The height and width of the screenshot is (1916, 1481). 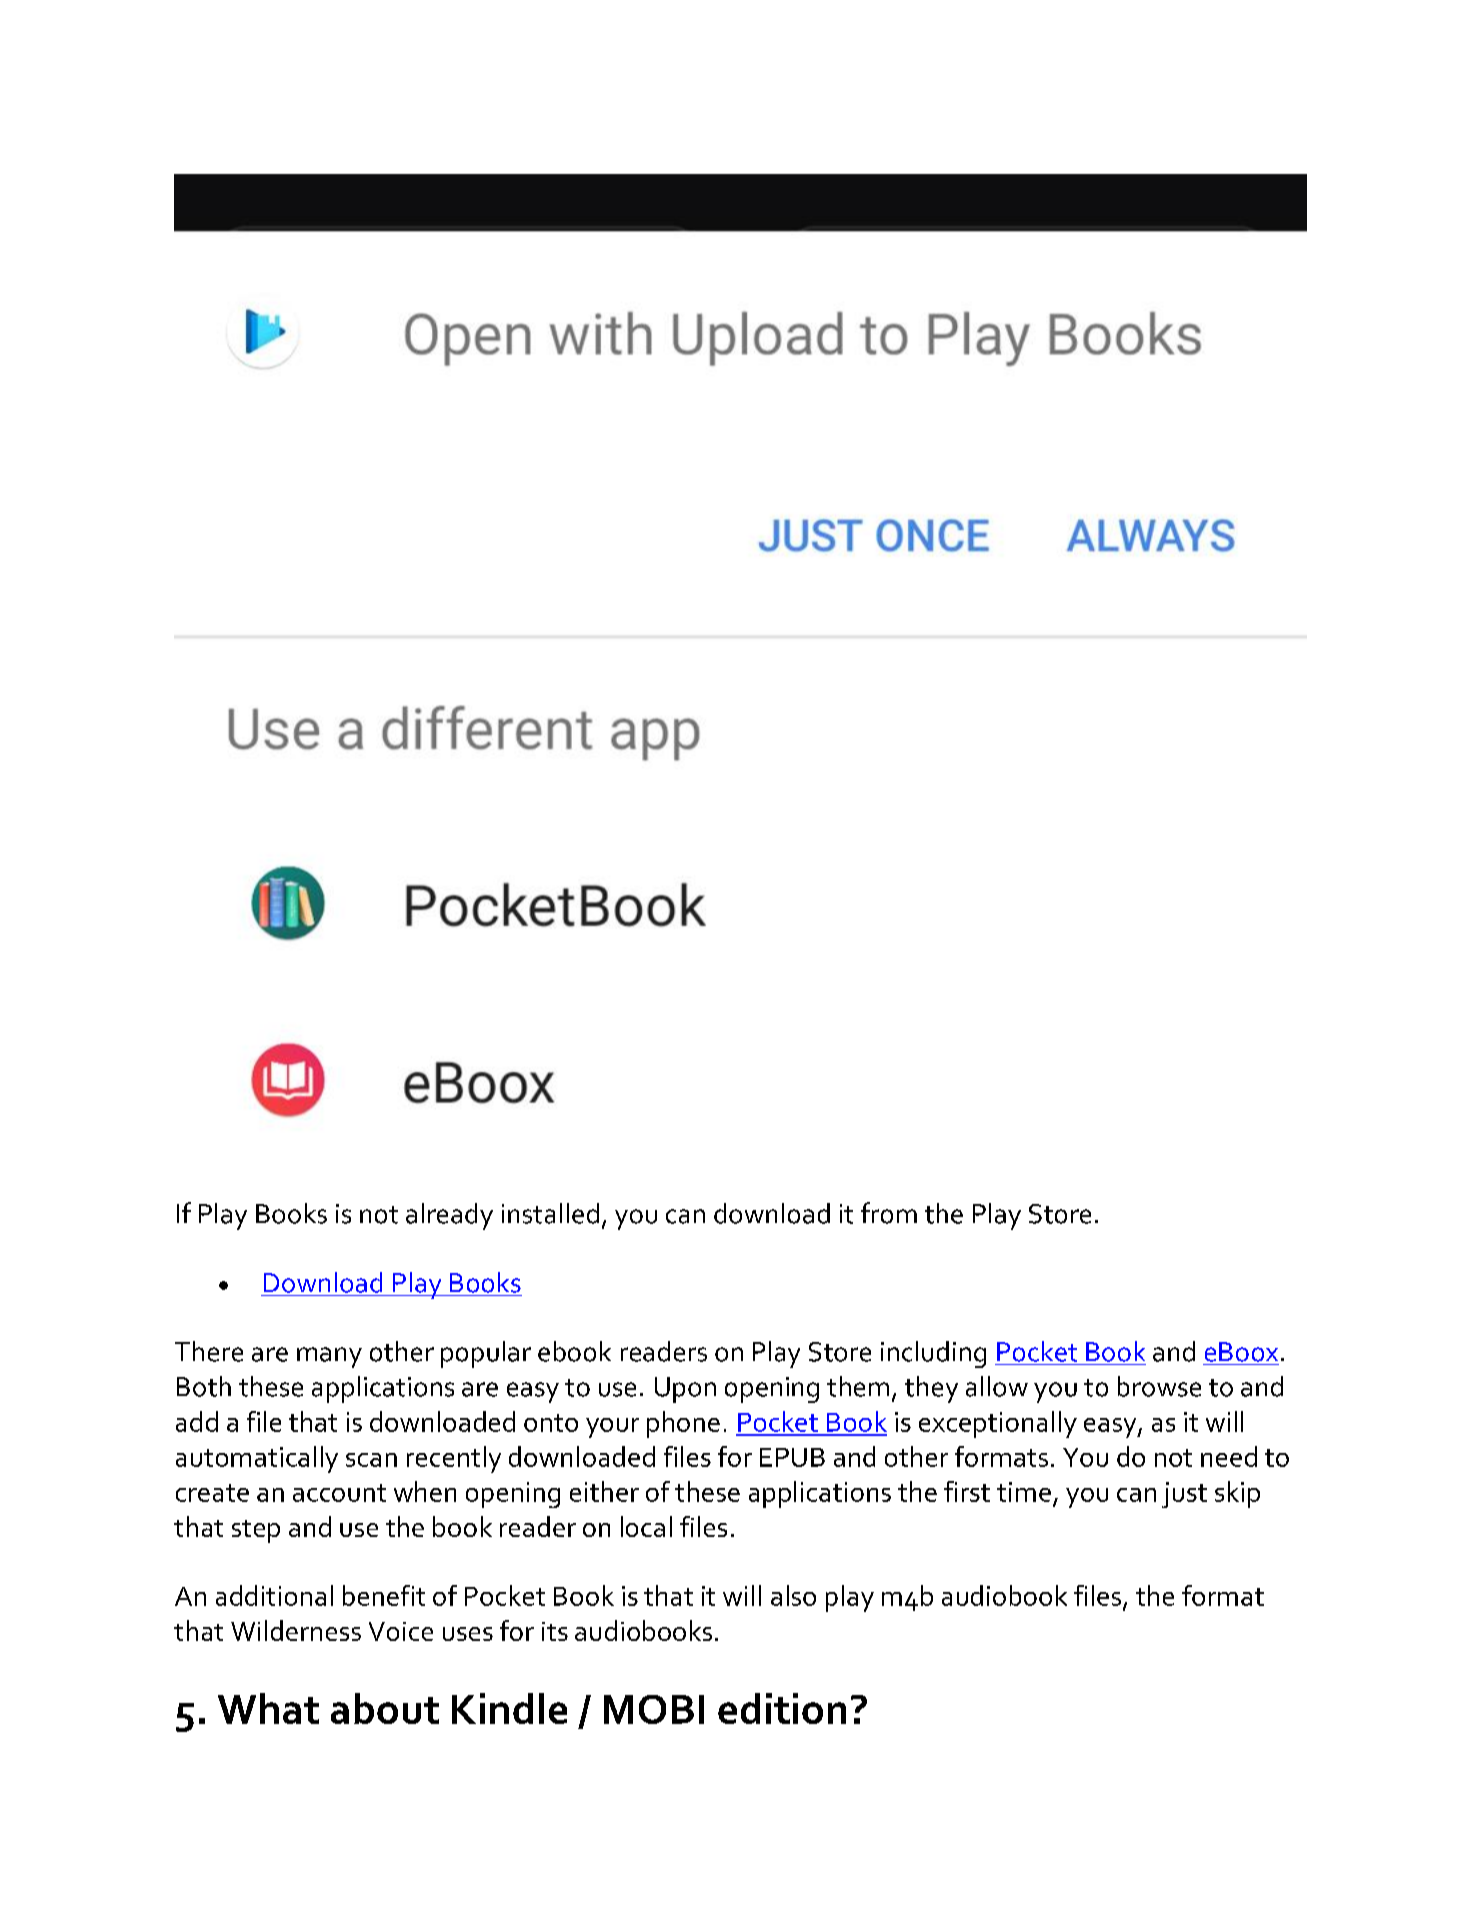 What do you see at coordinates (792, 1457) in the screenshot?
I see `EPUB` at bounding box center [792, 1457].
